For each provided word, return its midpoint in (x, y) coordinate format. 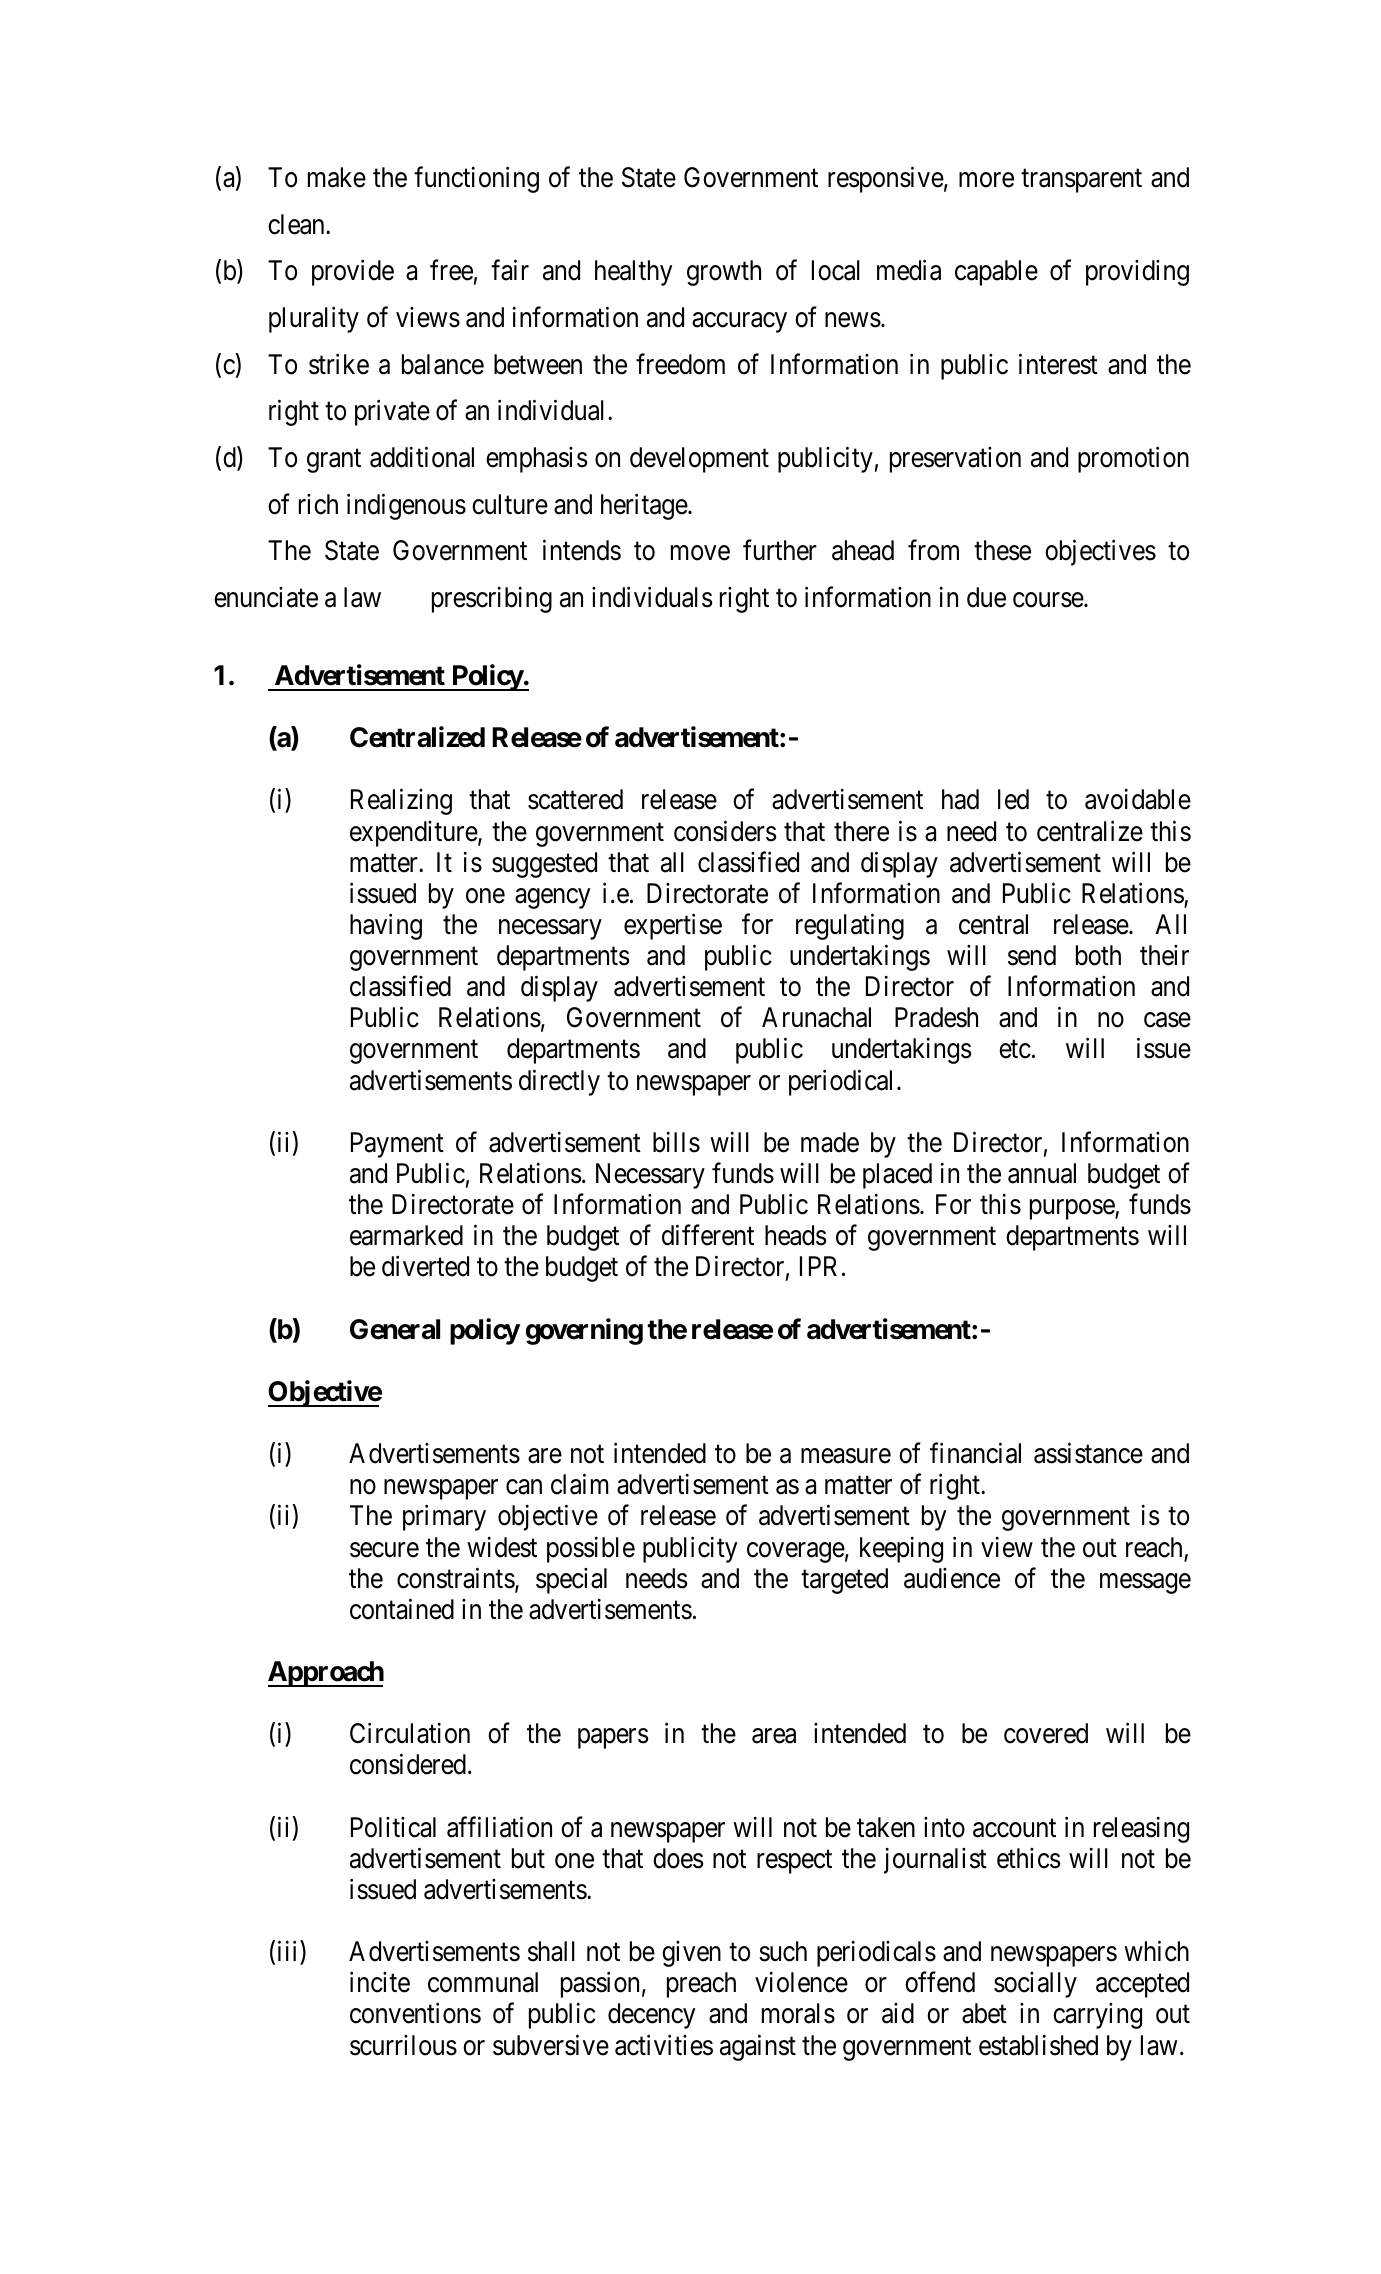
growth (724, 273)
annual (1042, 1173)
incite (380, 1982)
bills (676, 1142)
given (691, 1954)
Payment (397, 1145)
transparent (1081, 181)
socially (1035, 1985)
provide (353, 273)
